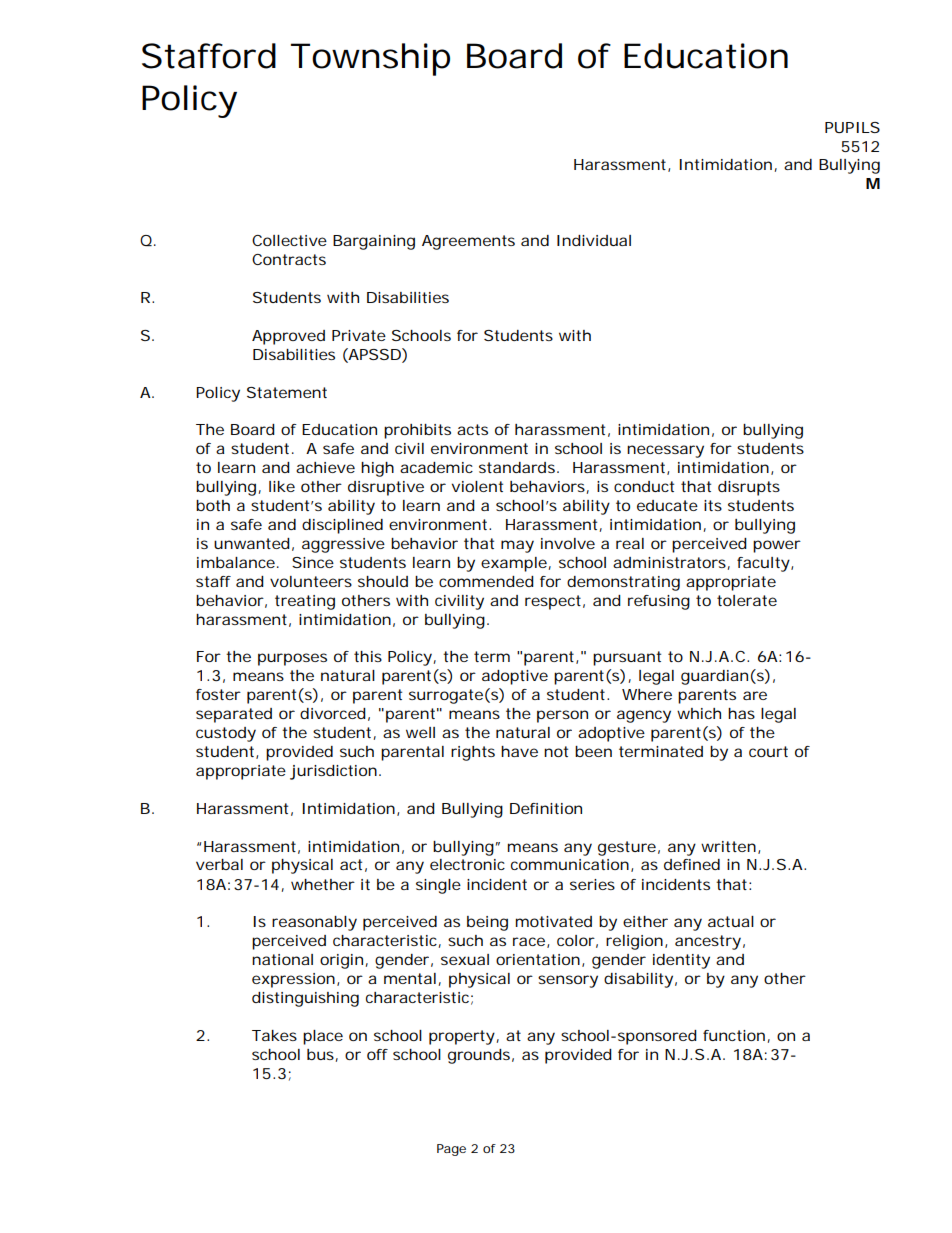  Describe the element at coordinates (305, 602) in the page. I see `treating` at that location.
